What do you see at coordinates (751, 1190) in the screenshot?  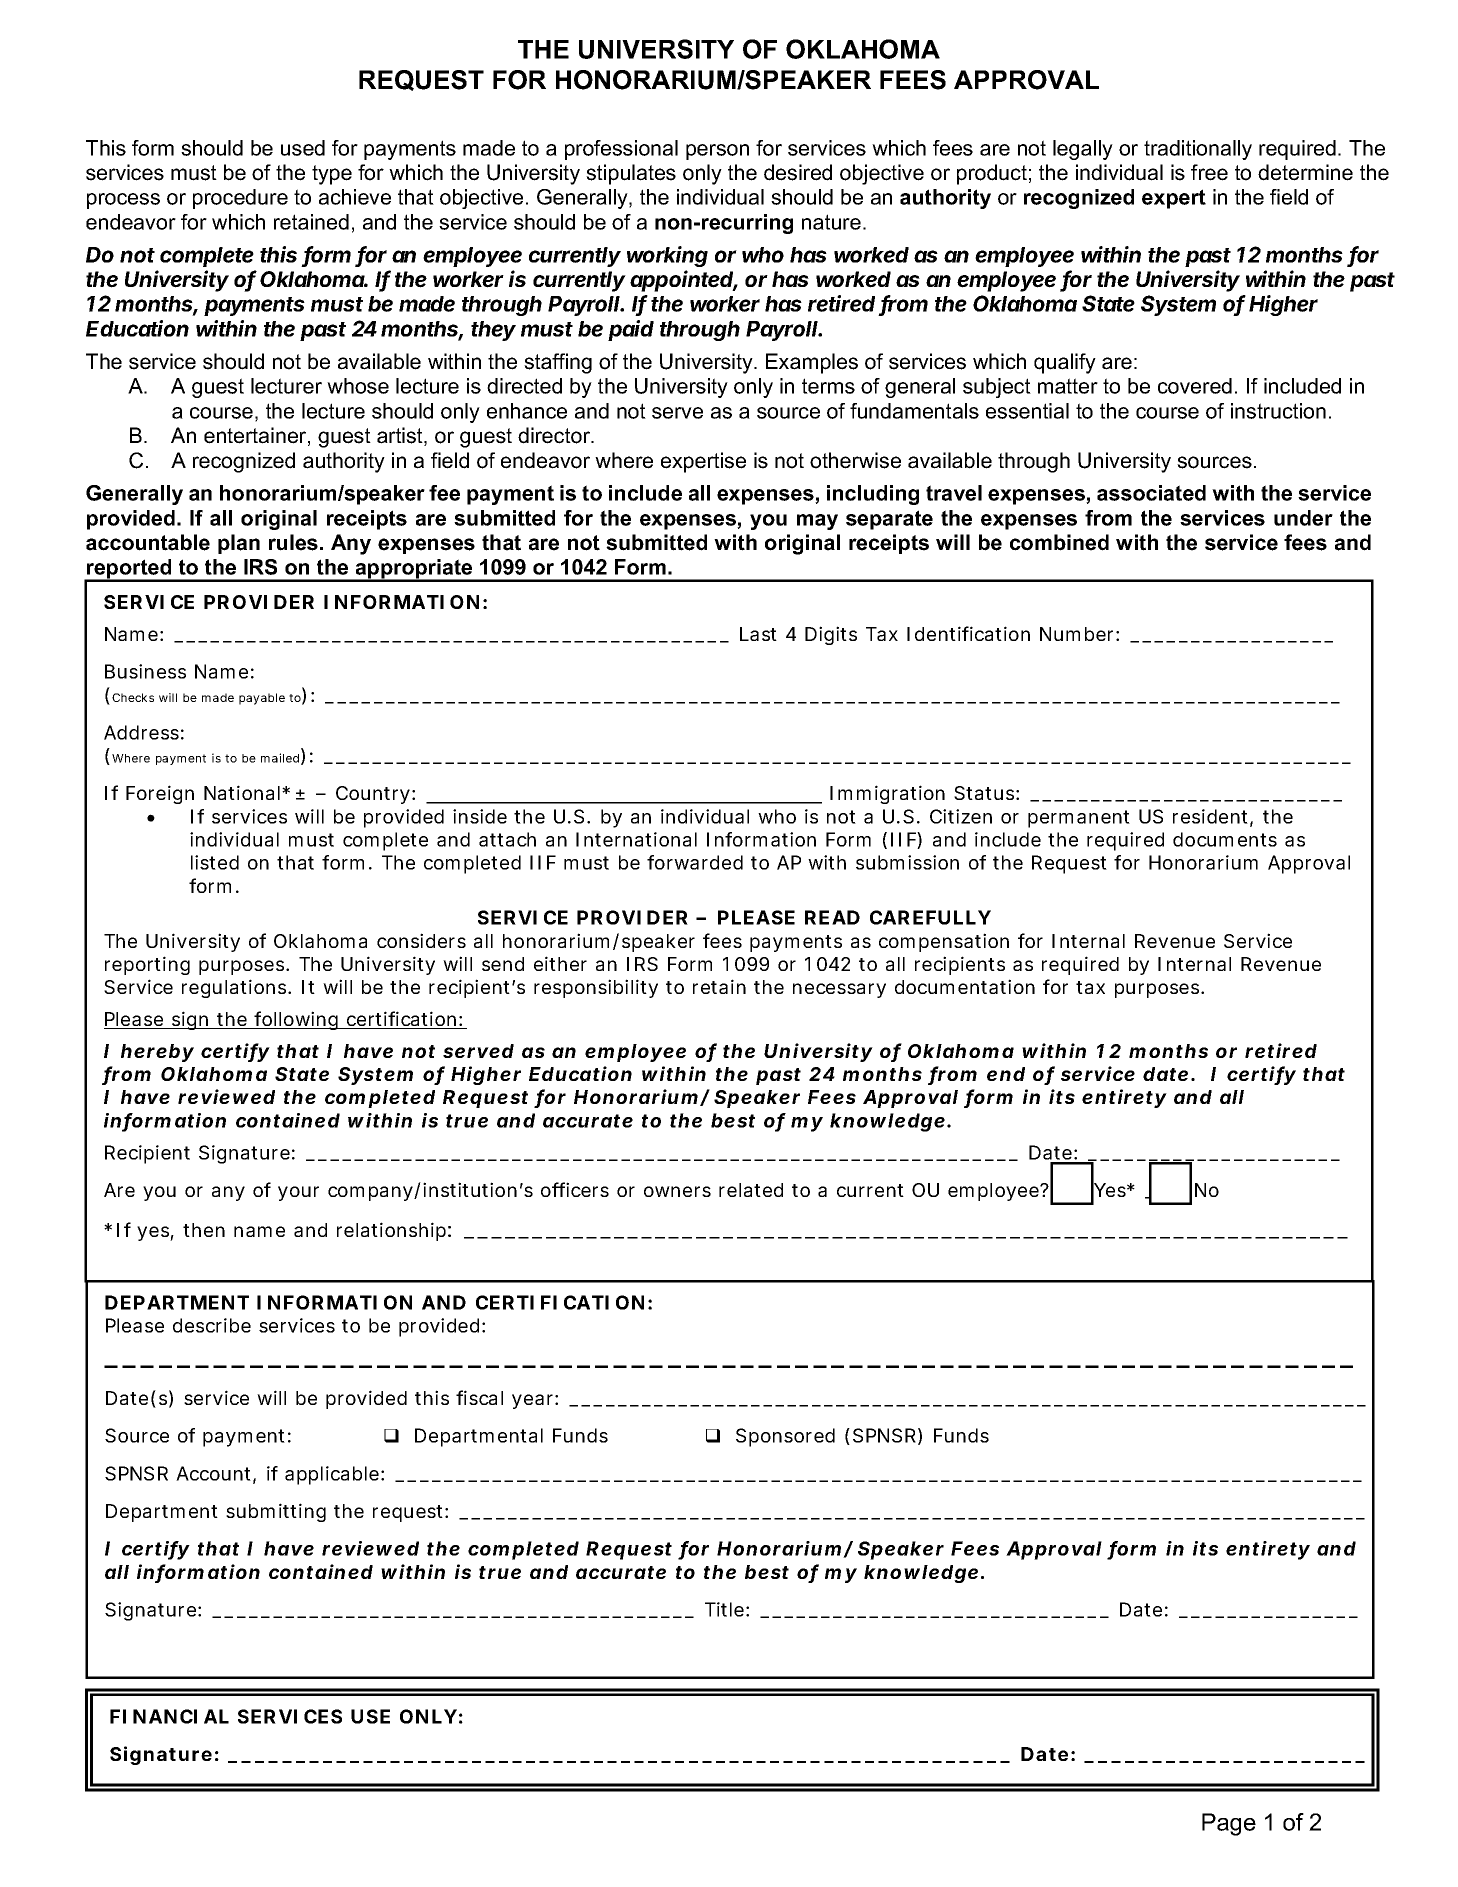 I see `related` at bounding box center [751, 1190].
